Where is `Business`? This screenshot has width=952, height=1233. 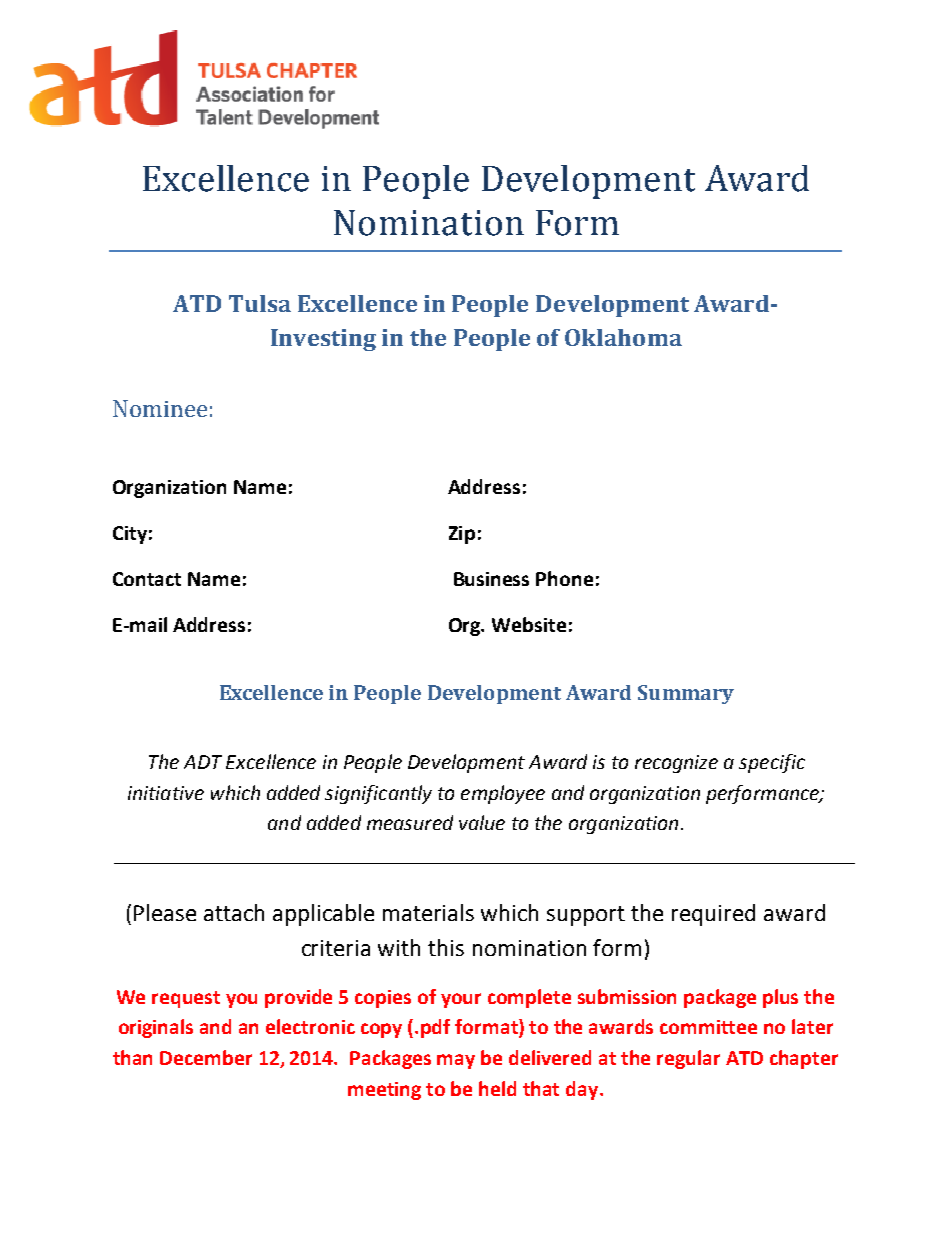
Business is located at coordinates (491, 579).
